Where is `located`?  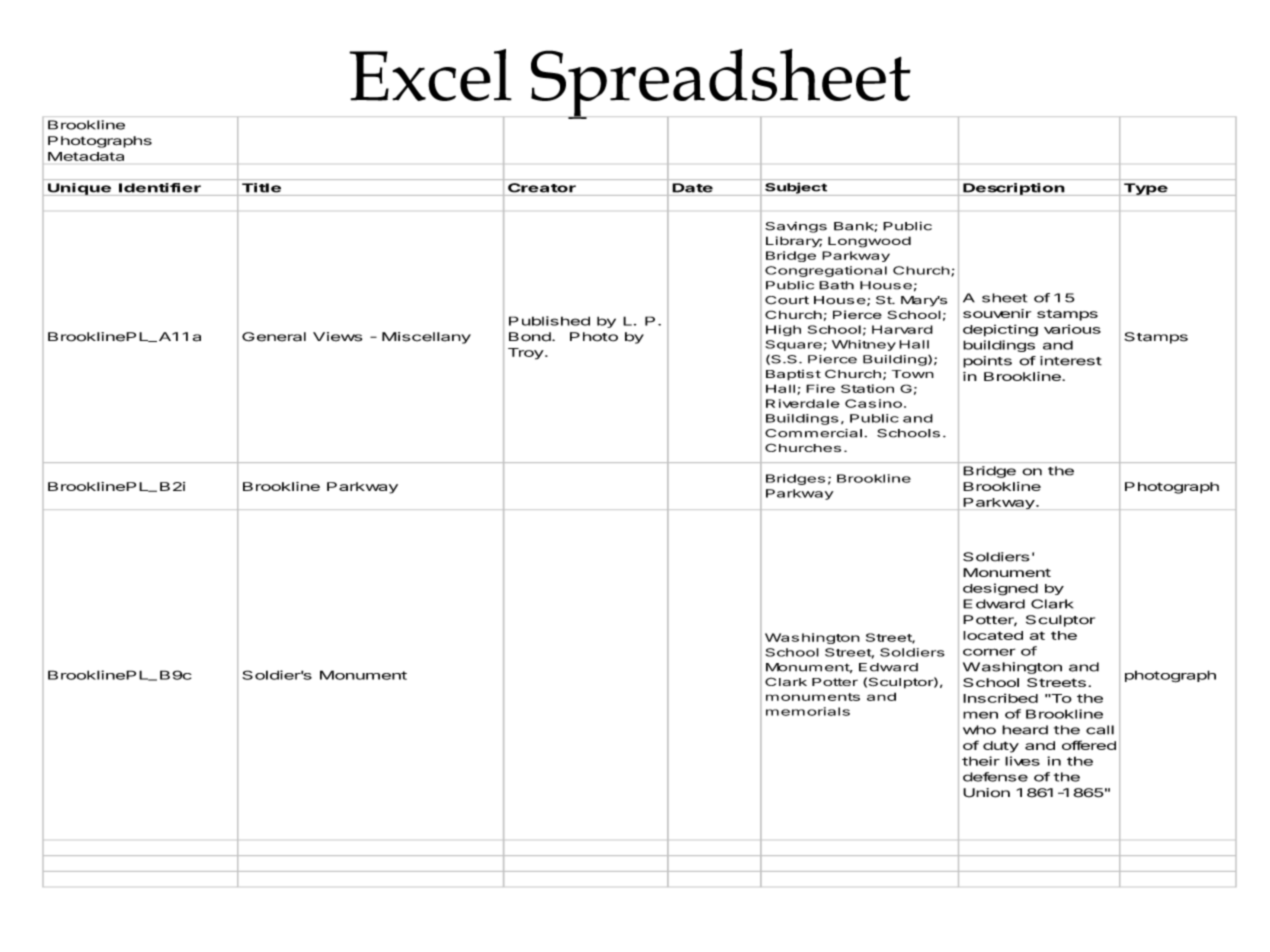 located is located at coordinates (993, 635).
